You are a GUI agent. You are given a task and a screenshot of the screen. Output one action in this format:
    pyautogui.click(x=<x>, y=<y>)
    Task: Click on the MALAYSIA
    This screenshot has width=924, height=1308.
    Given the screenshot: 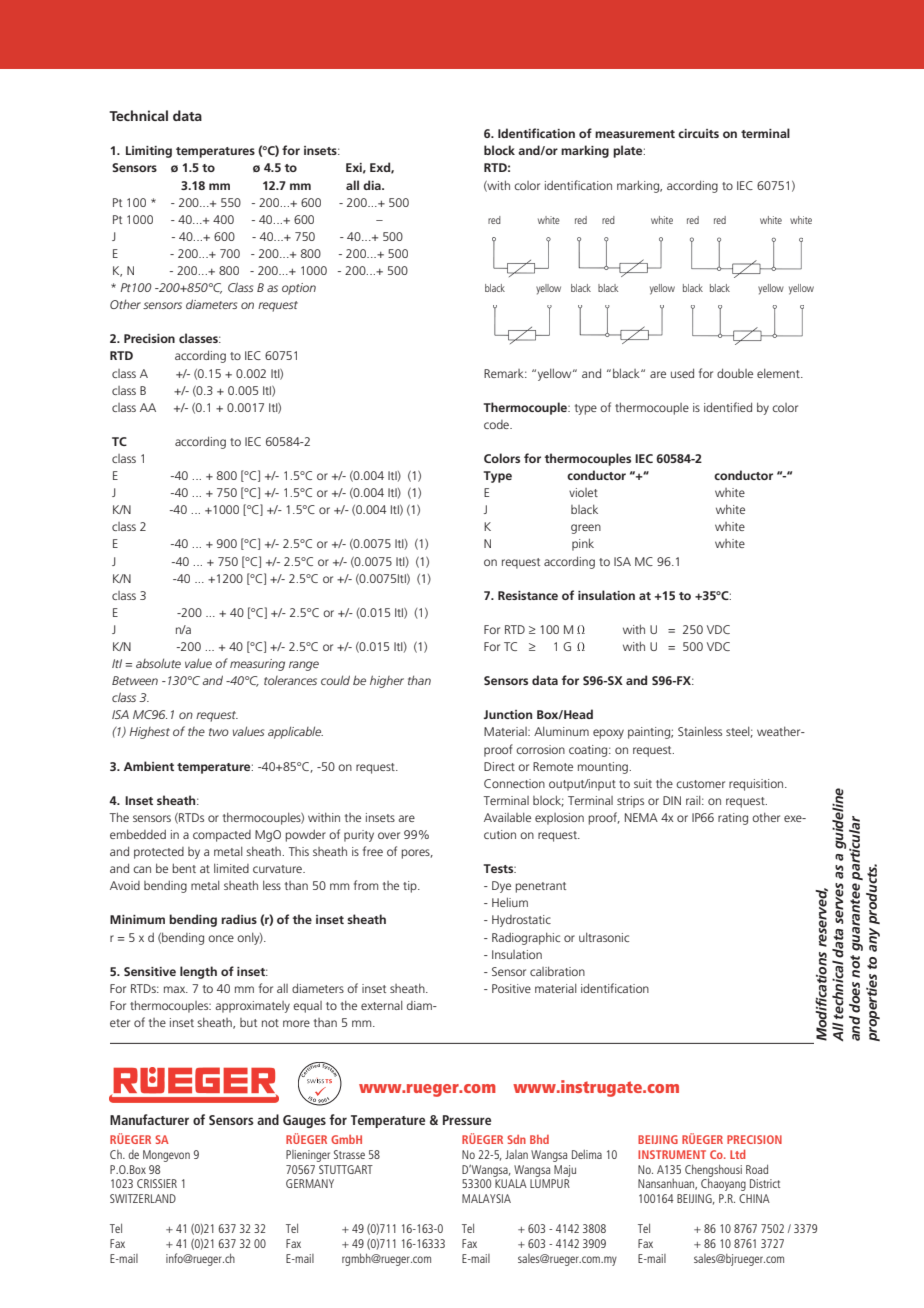 What is the action you would take?
    pyautogui.click(x=486, y=1198)
